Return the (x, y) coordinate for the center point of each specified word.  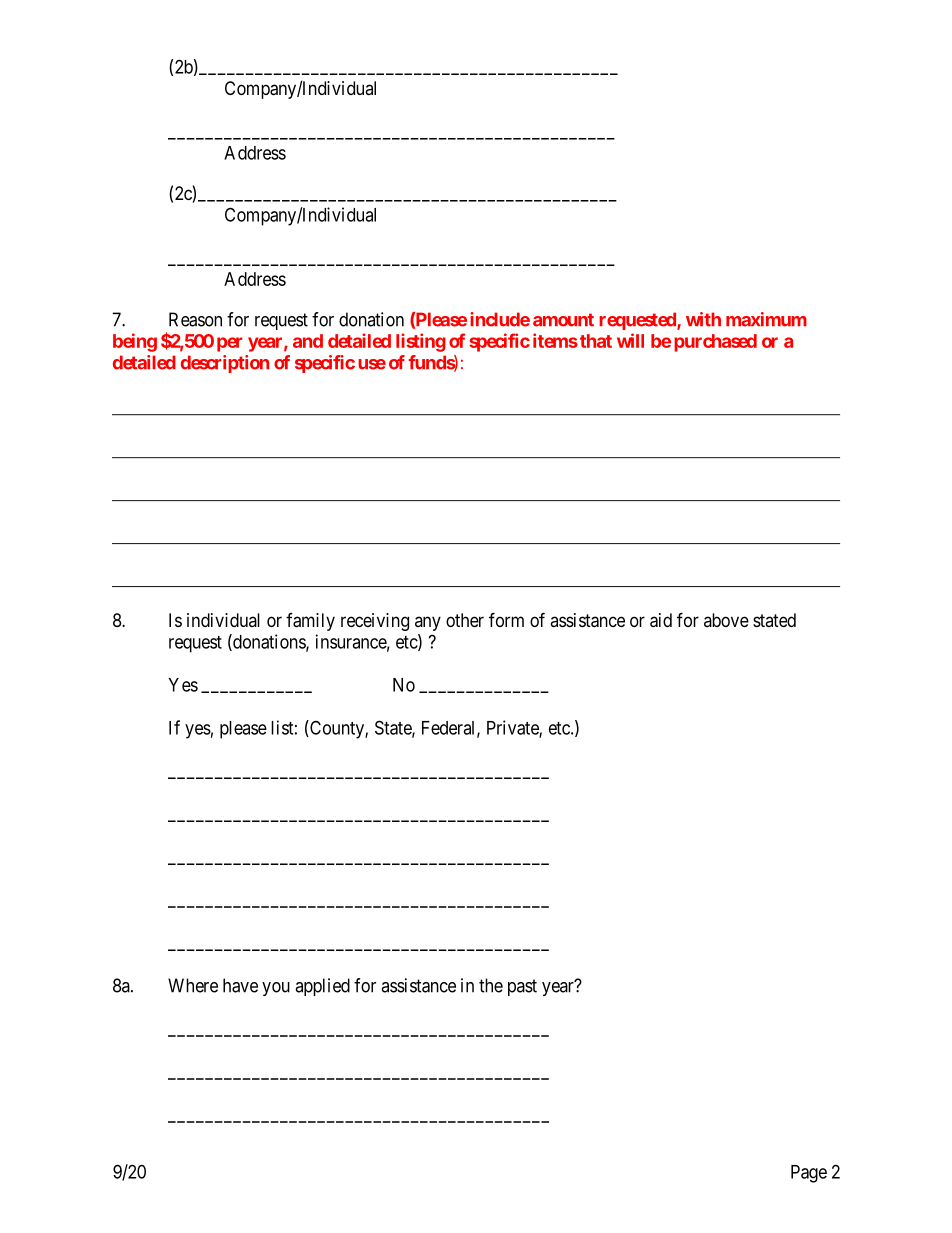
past (522, 987)
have (240, 985)
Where (193, 985)
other (465, 620)
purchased (715, 343)
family (310, 622)
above (726, 620)
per (229, 344)
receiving (375, 622)
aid (661, 620)
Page (809, 1174)
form (506, 619)
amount (563, 320)
